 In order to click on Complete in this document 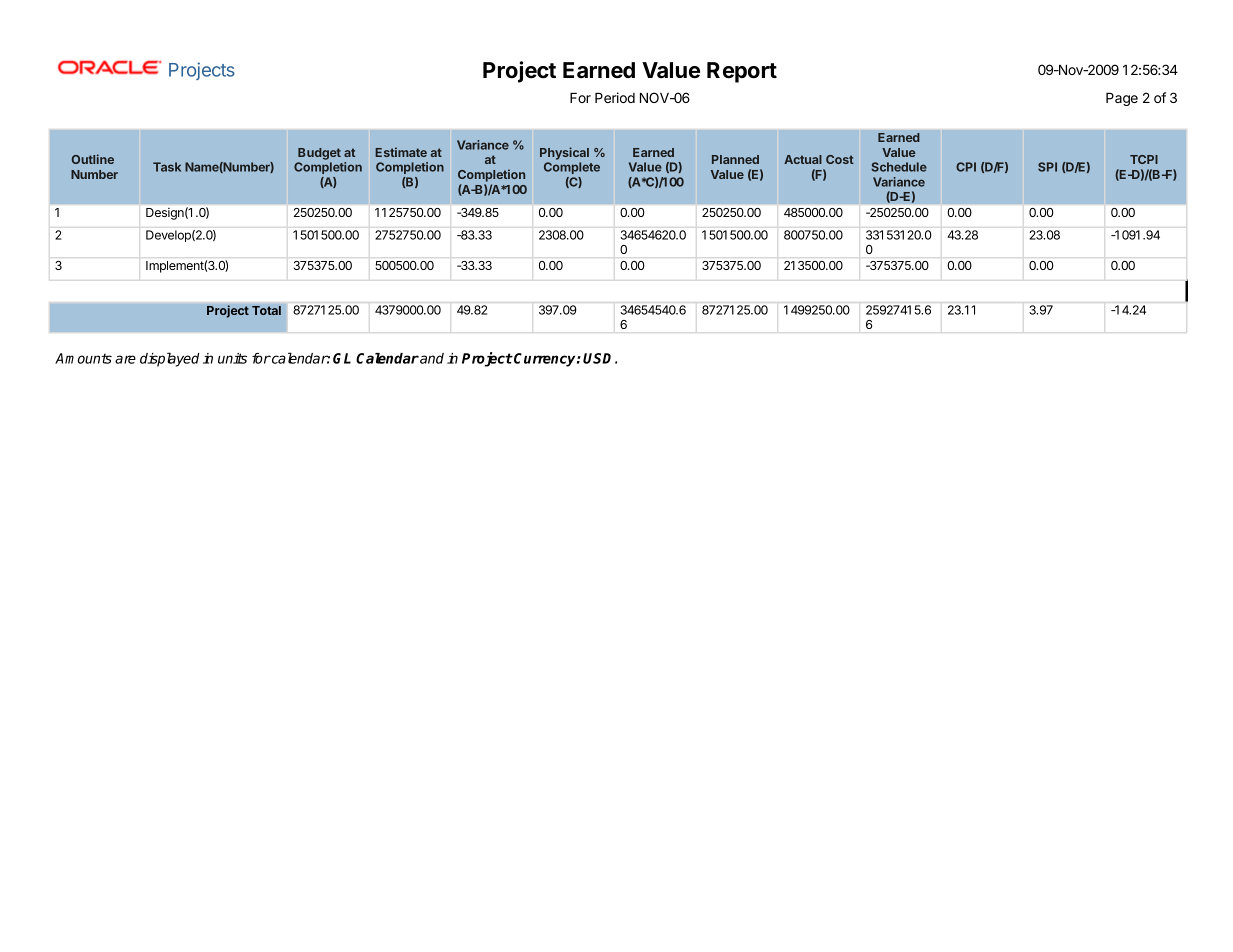, I will do `click(572, 168)`.
